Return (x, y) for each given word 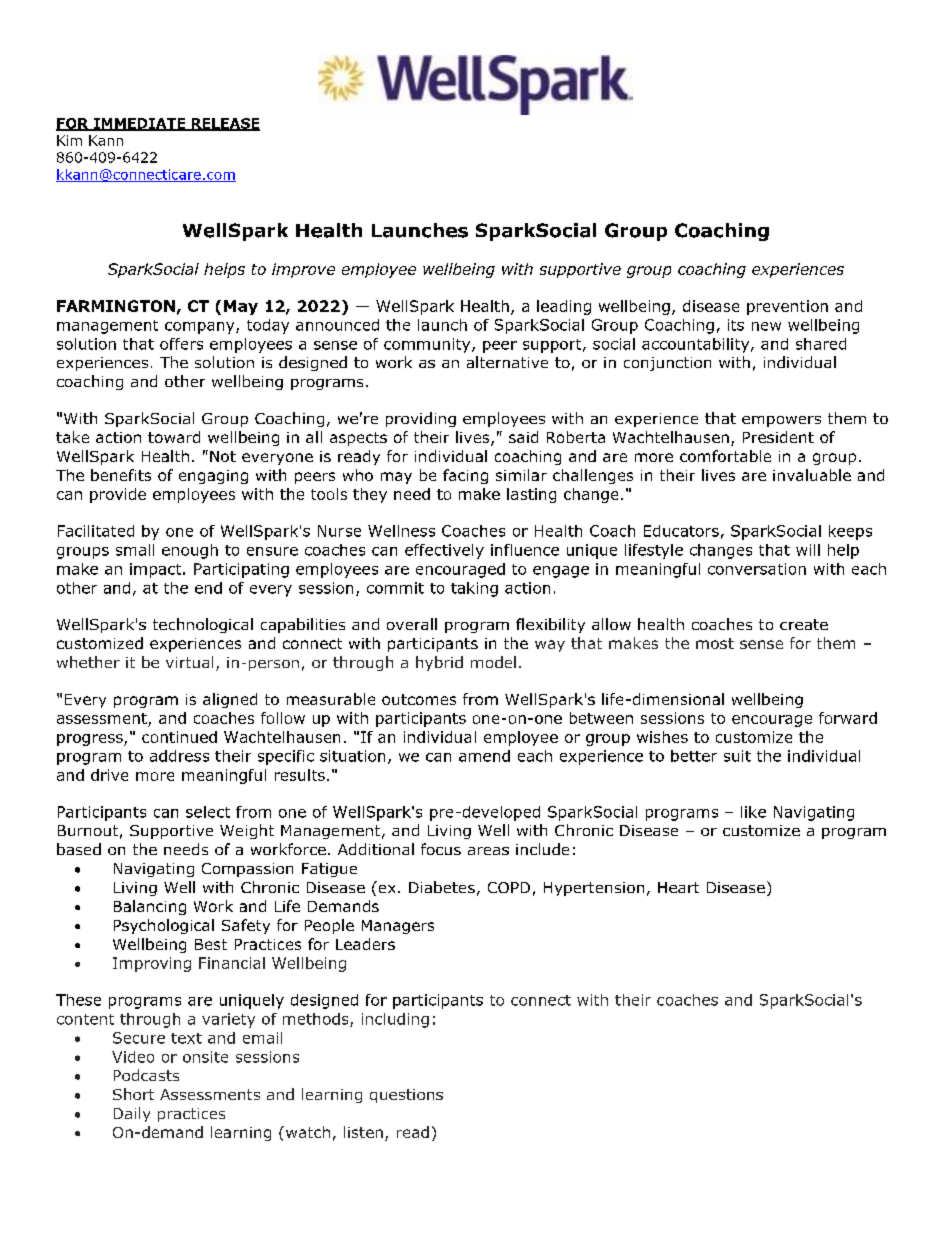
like (753, 812)
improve (303, 270)
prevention (787, 307)
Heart (678, 887)
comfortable (725, 456)
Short (133, 1094)
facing (465, 476)
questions (406, 1096)
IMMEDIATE (139, 124)
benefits (121, 475)
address (179, 756)
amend (484, 756)
